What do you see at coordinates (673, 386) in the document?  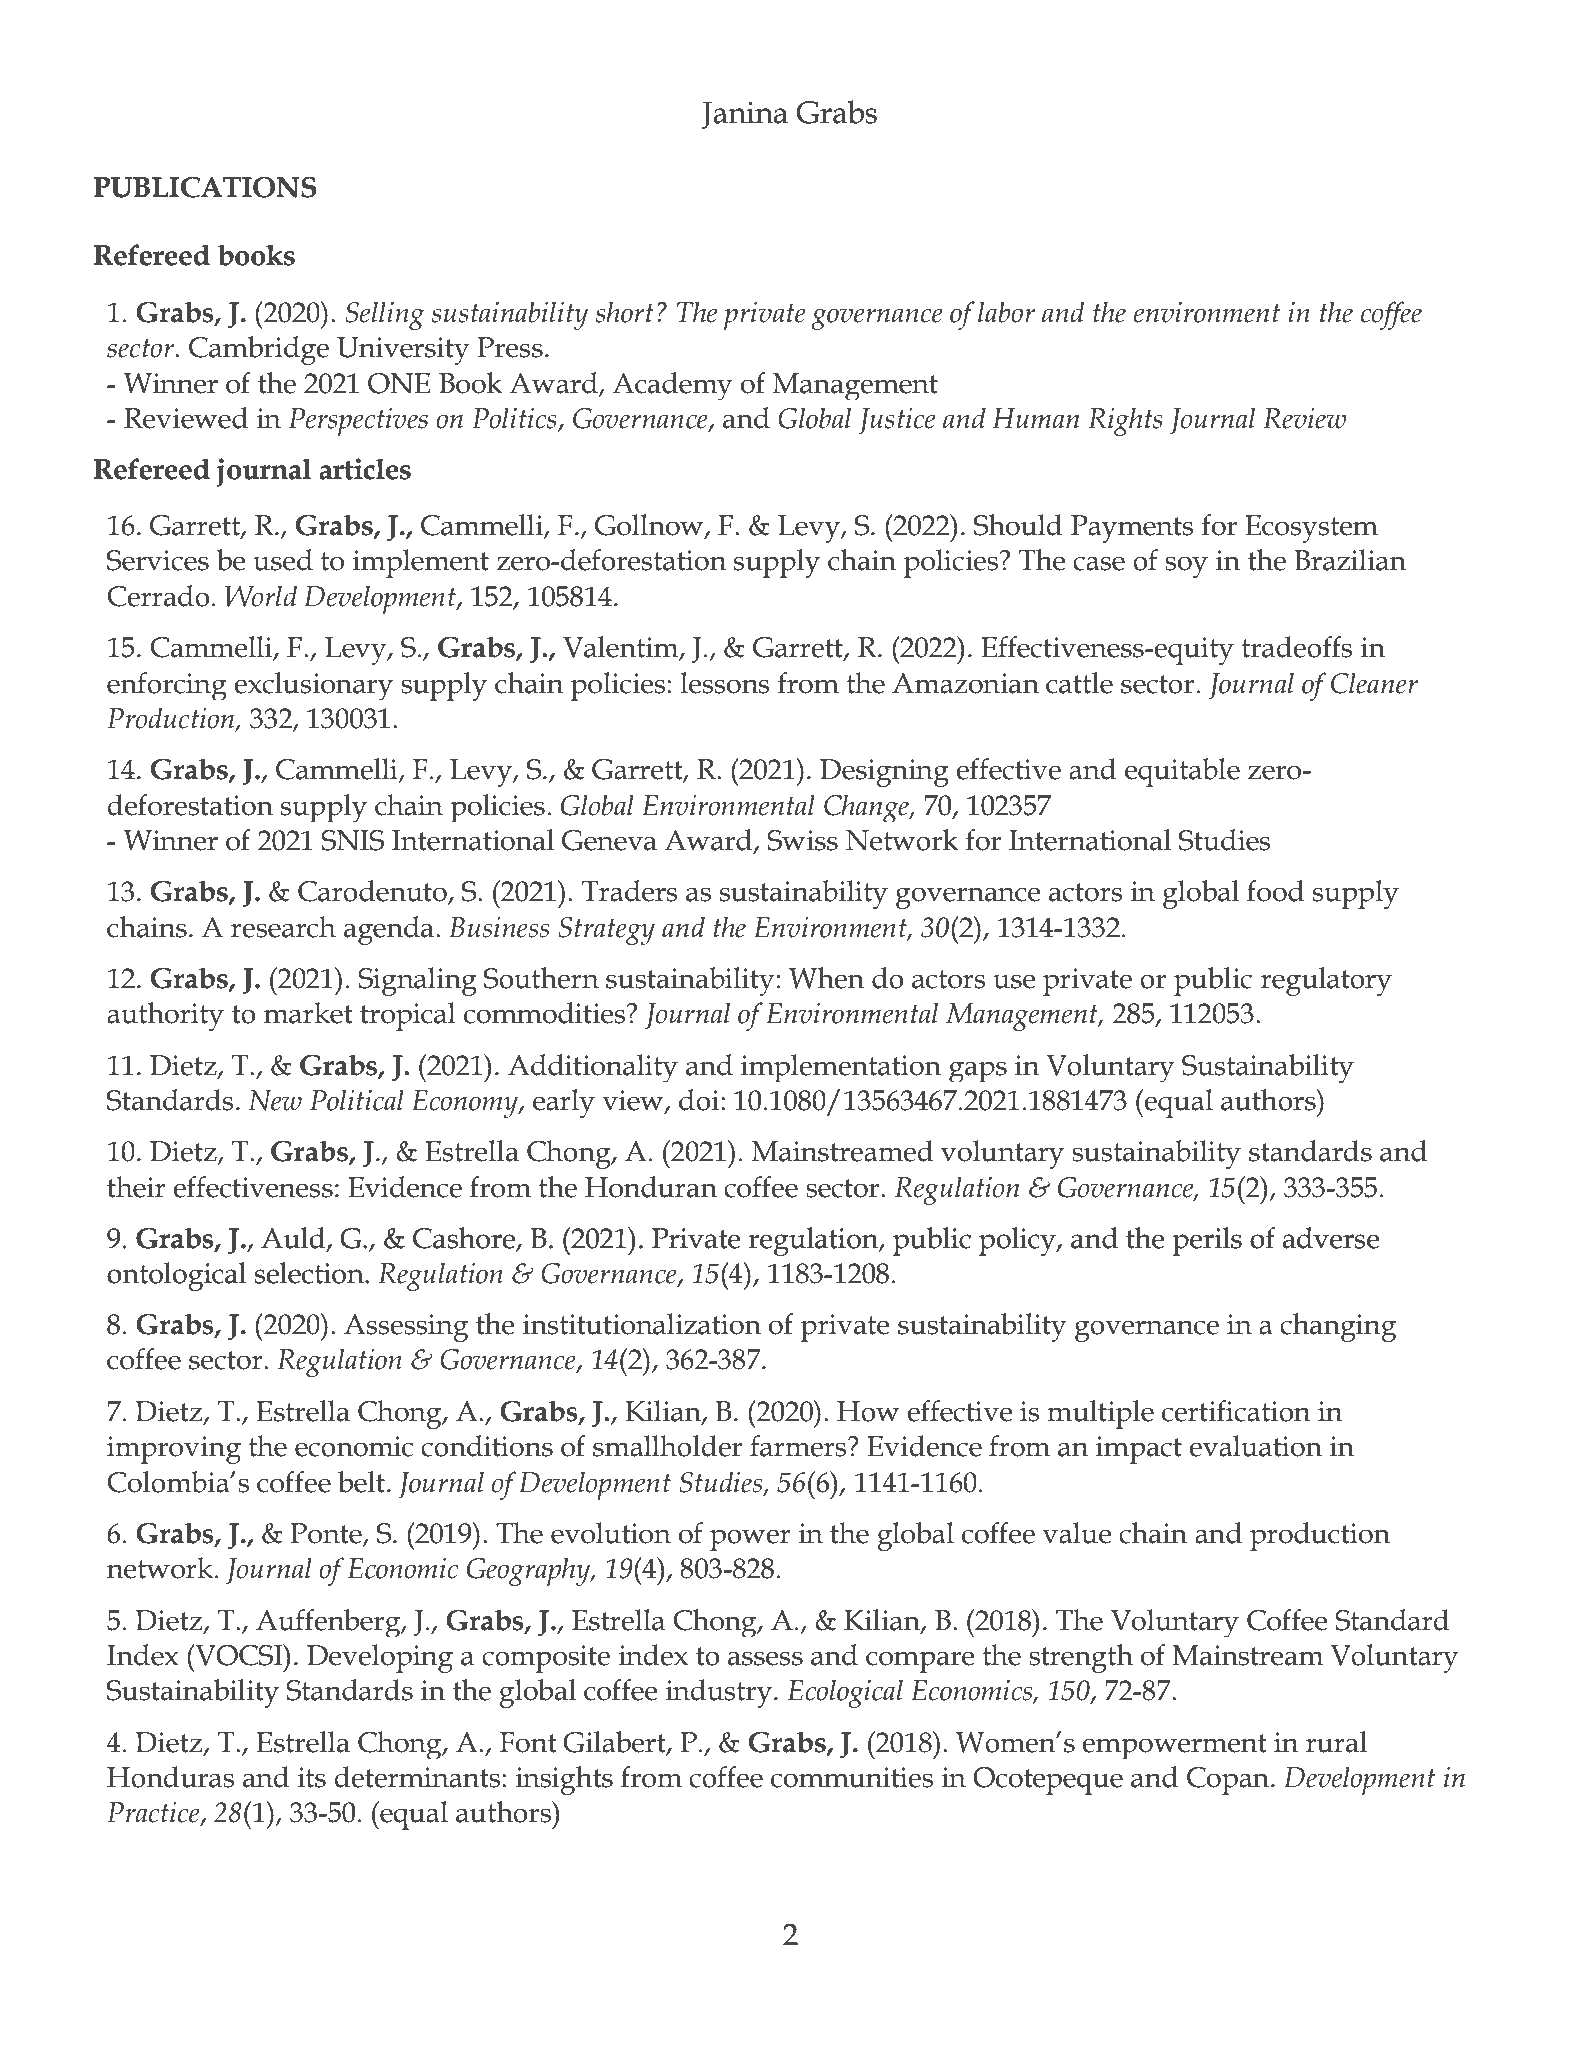 I see `Academy` at bounding box center [673, 386].
